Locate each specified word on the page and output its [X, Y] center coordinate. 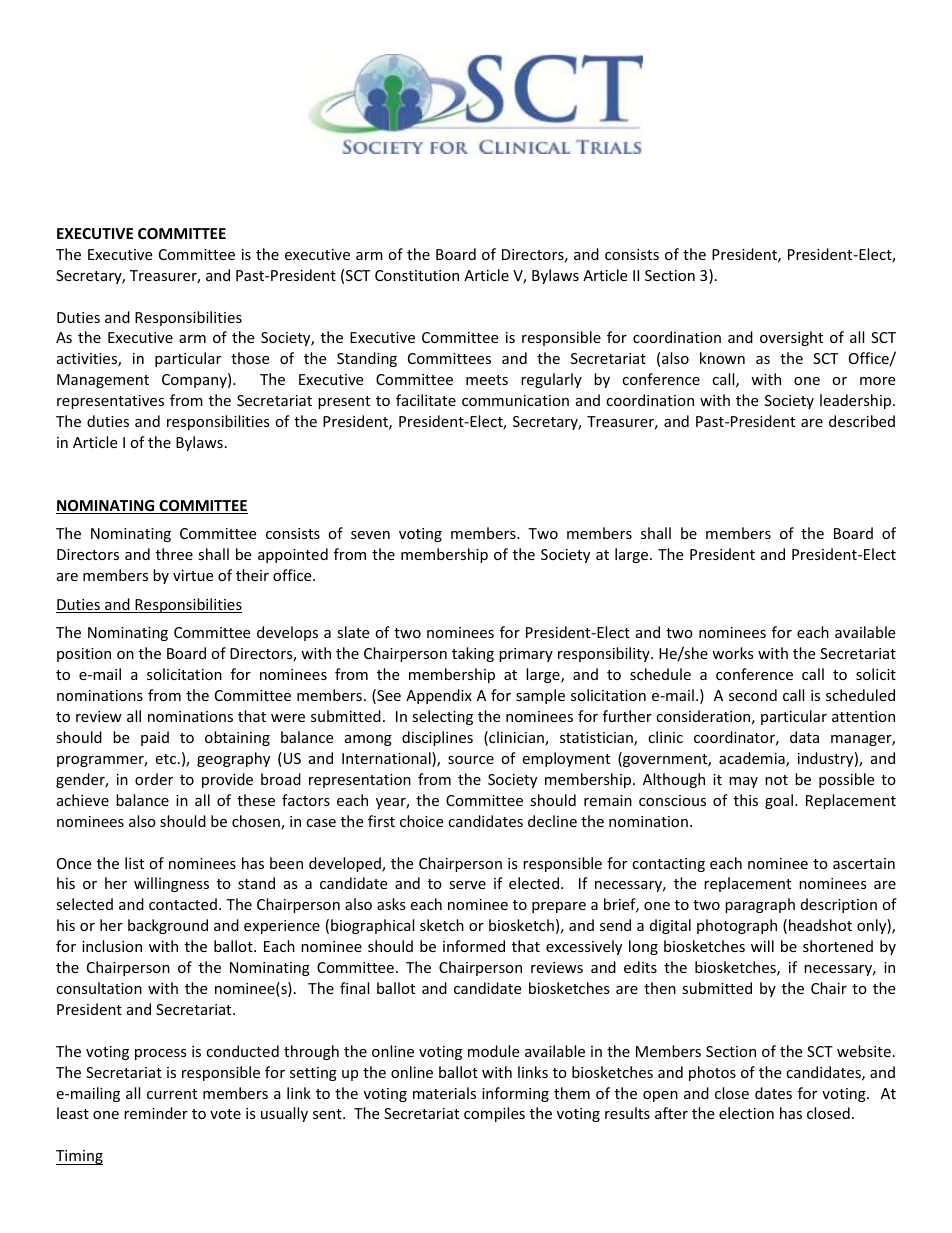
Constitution [417, 275]
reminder [156, 1113]
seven [370, 535]
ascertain [864, 863]
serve [467, 885]
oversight [791, 338]
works [733, 653]
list [134, 863]
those [250, 358]
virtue [193, 575]
